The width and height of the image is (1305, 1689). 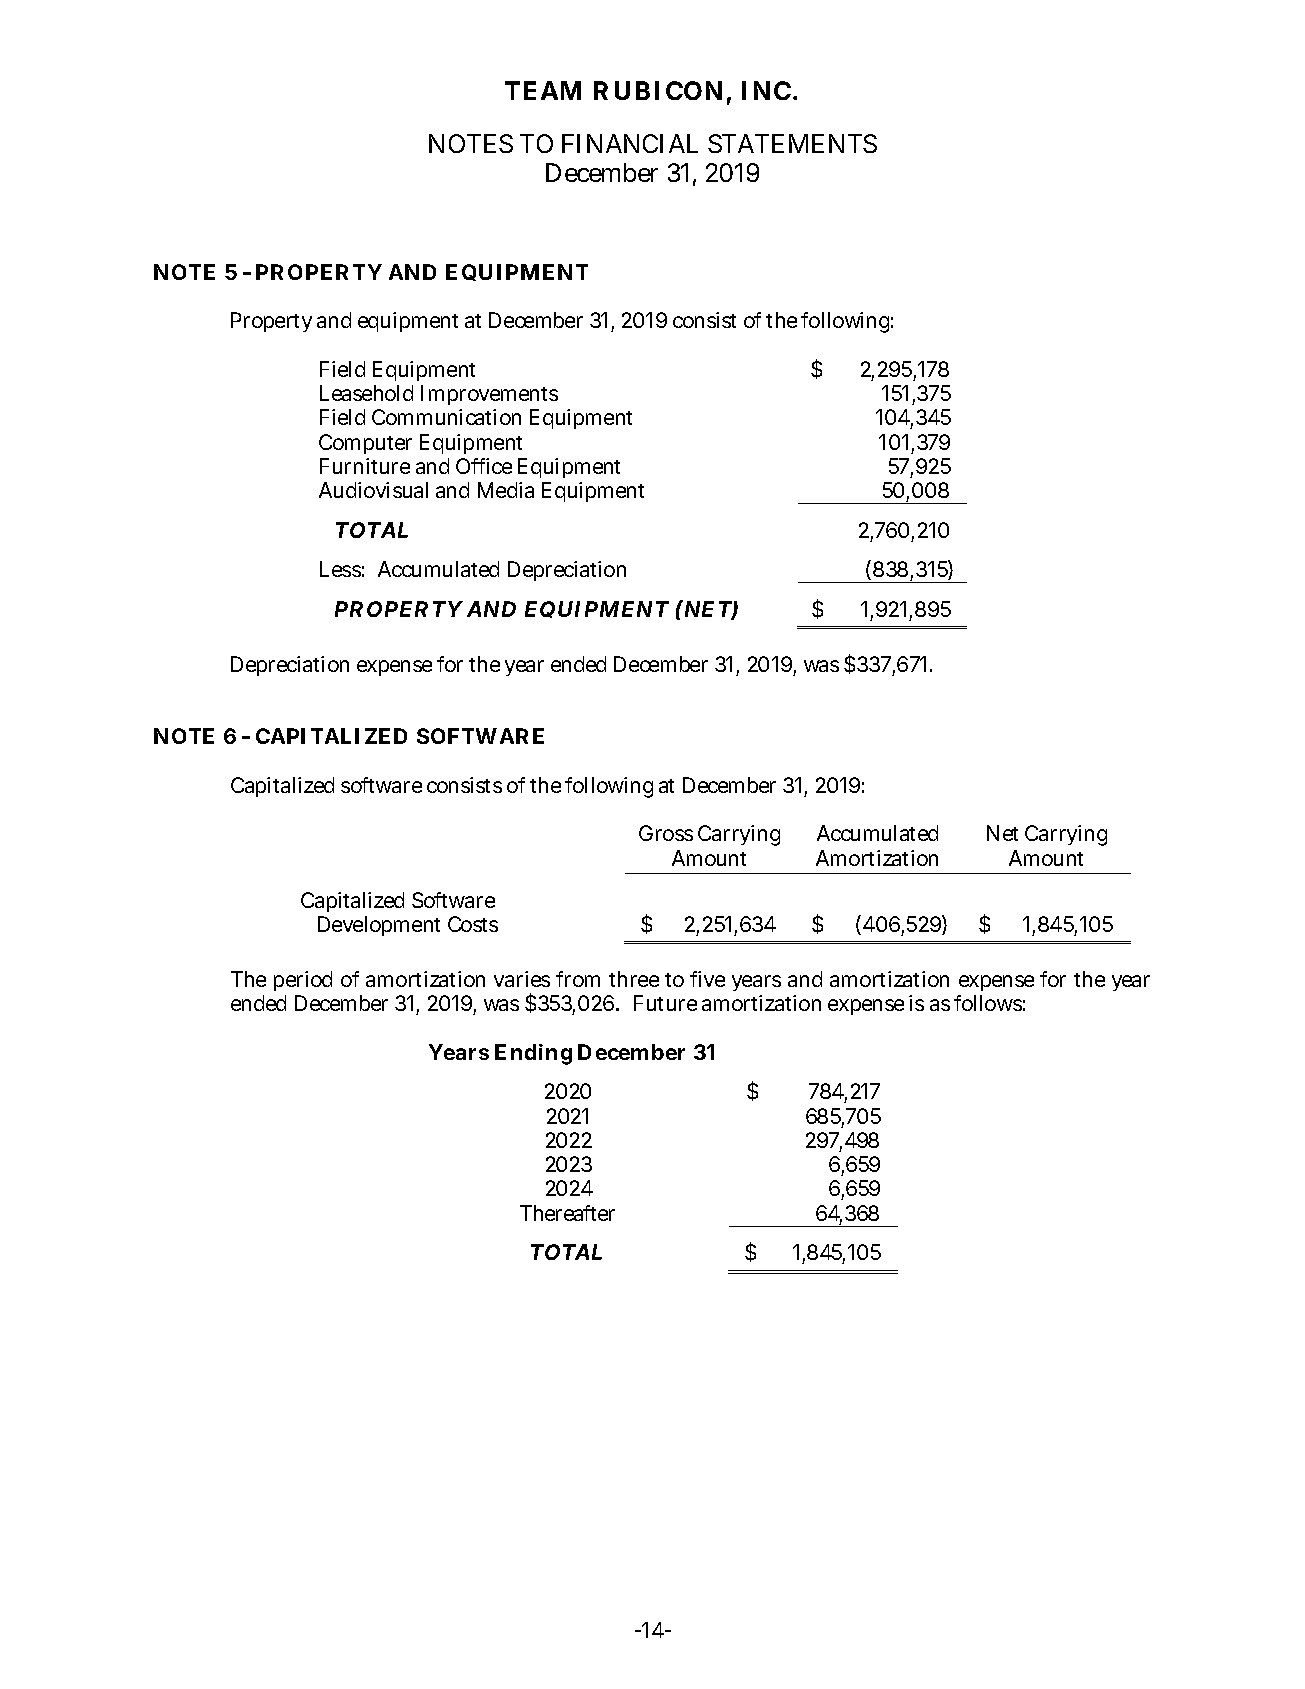 I want to click on TEAM, so click(x=543, y=90).
